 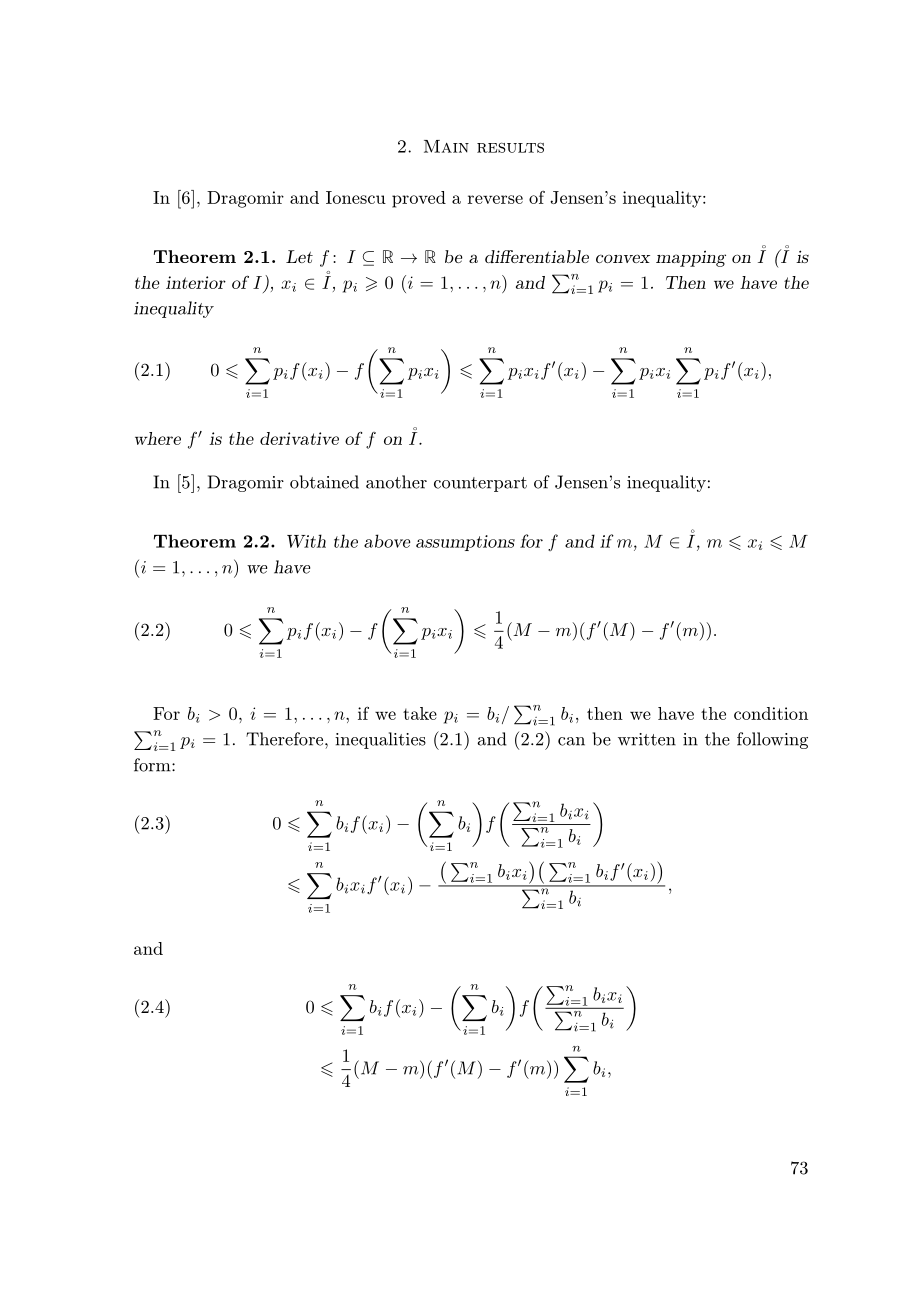 What do you see at coordinates (465, 543) in the screenshot?
I see `assumptions` at bounding box center [465, 543].
